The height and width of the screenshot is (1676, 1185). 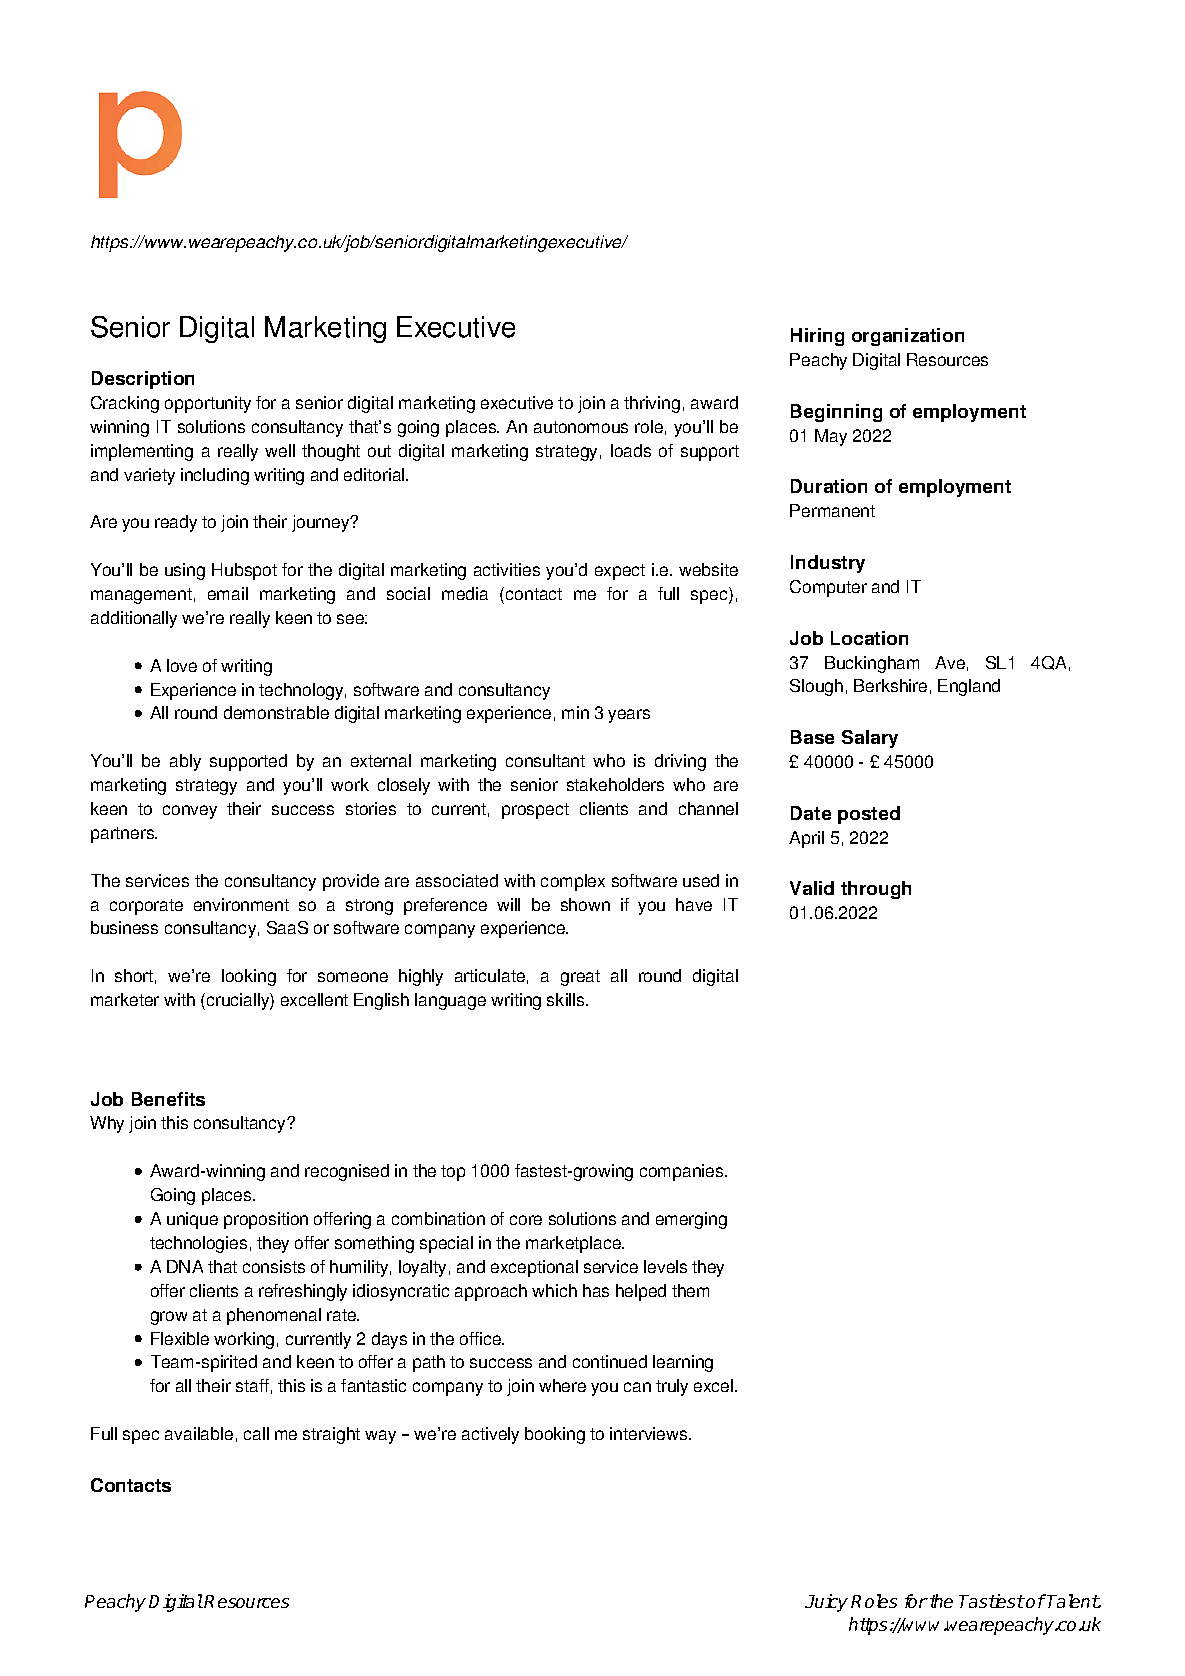 I want to click on Flexible, so click(x=180, y=1338).
